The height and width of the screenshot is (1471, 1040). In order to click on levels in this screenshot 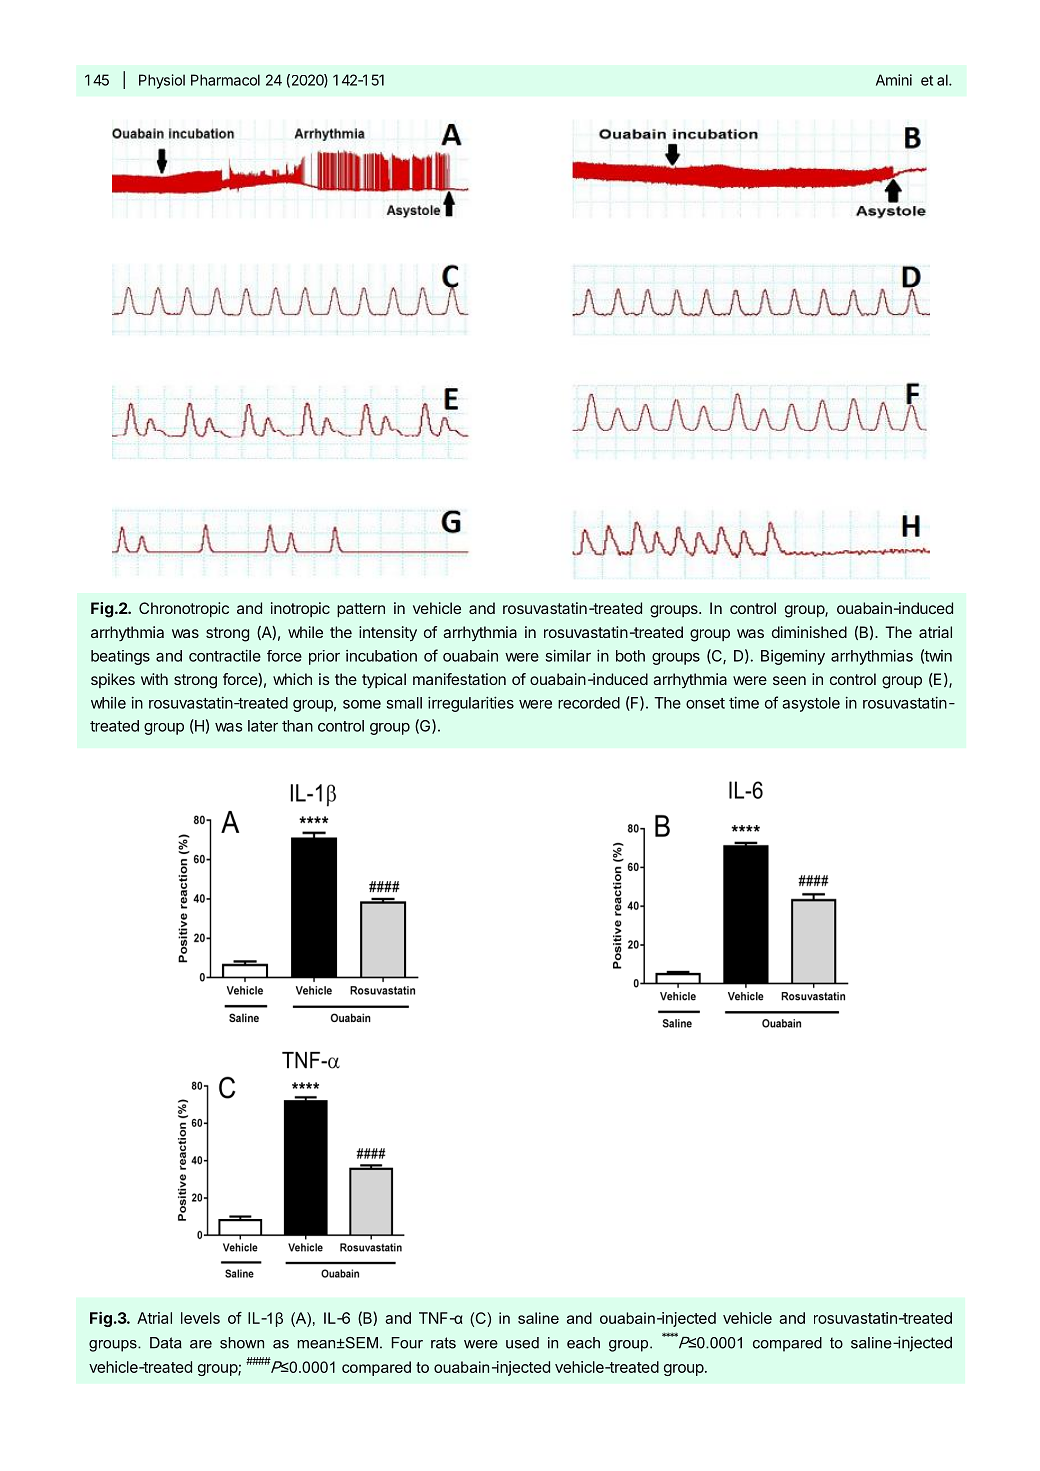, I will do `click(200, 1318)`.
